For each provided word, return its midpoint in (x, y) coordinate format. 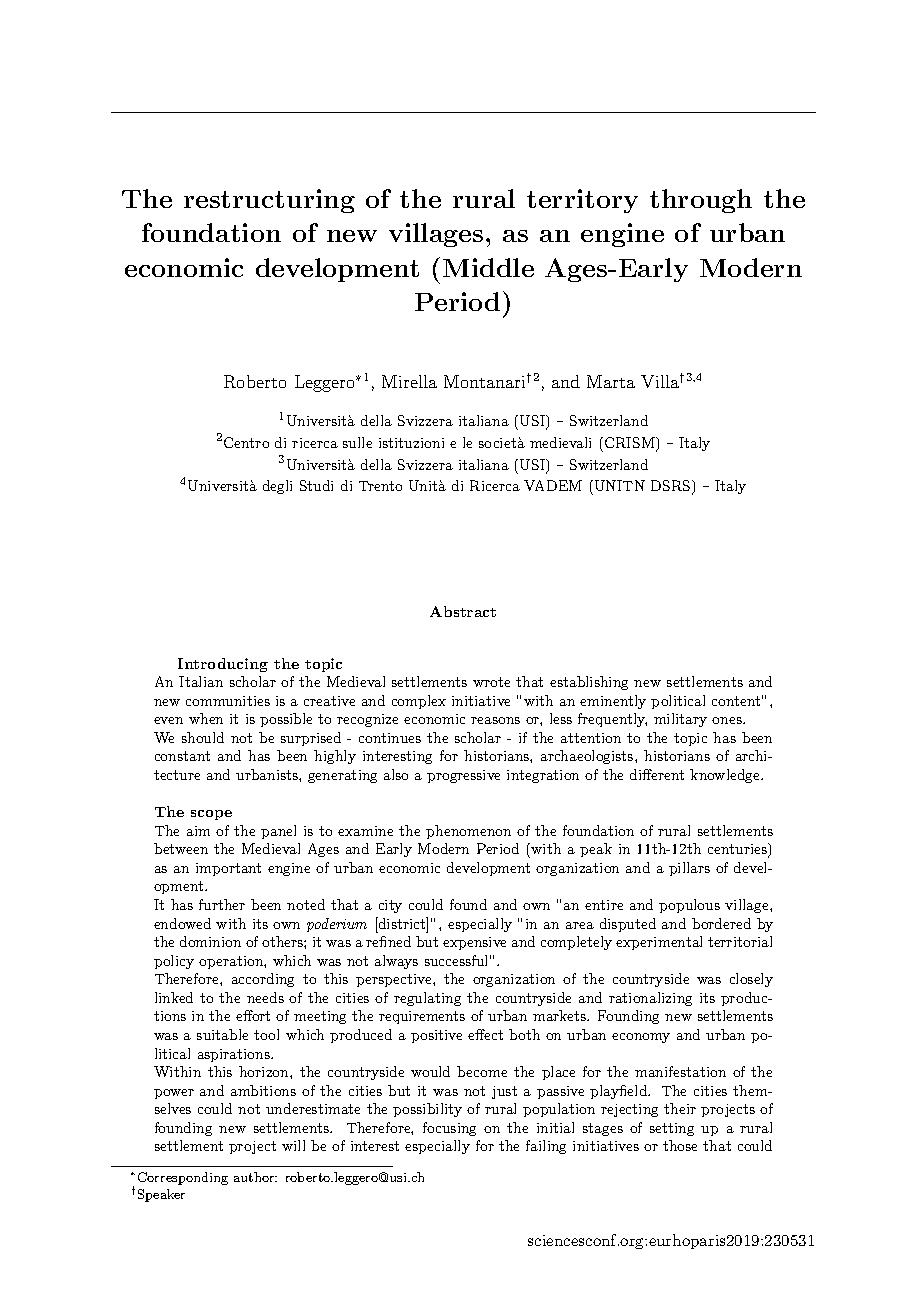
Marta (611, 381)
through (701, 201)
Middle (488, 267)
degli (277, 487)
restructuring (269, 201)
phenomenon (468, 832)
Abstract (463, 611)
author (255, 1177)
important (228, 869)
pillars (689, 869)
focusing (449, 1129)
